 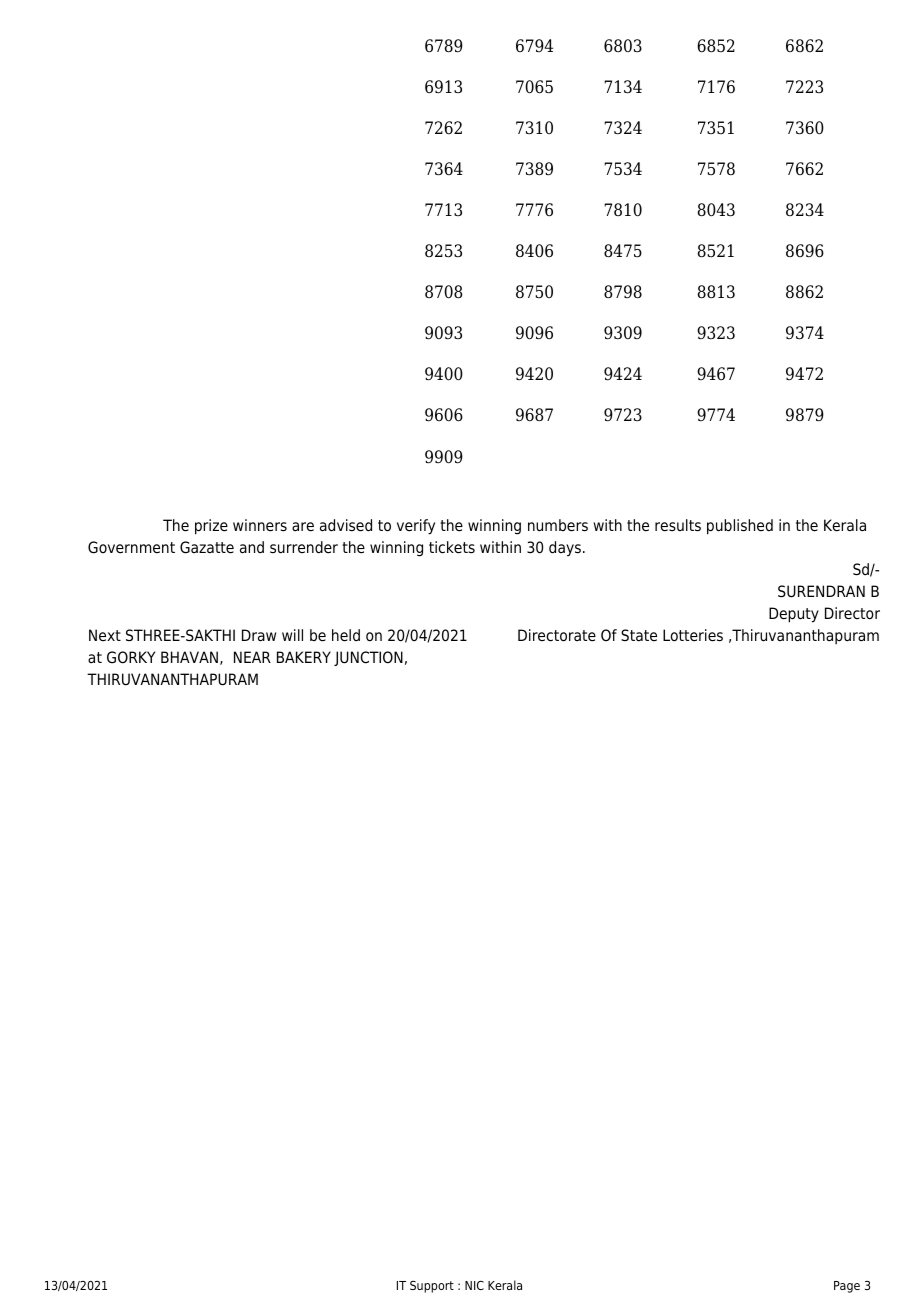 What do you see at coordinates (452, 547) in the image?
I see `tickets` at bounding box center [452, 547].
